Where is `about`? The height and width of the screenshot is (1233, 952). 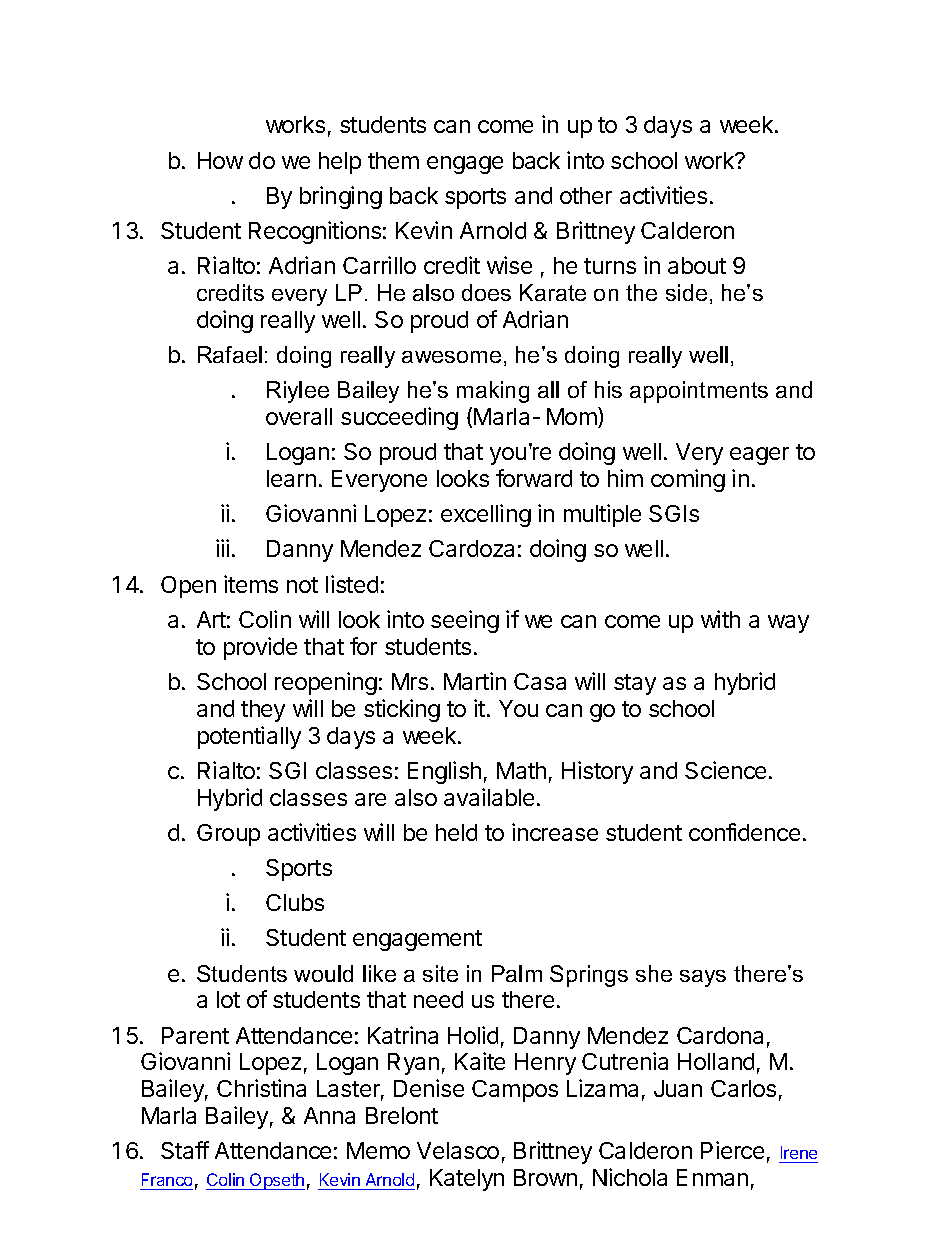 about is located at coordinates (697, 265).
